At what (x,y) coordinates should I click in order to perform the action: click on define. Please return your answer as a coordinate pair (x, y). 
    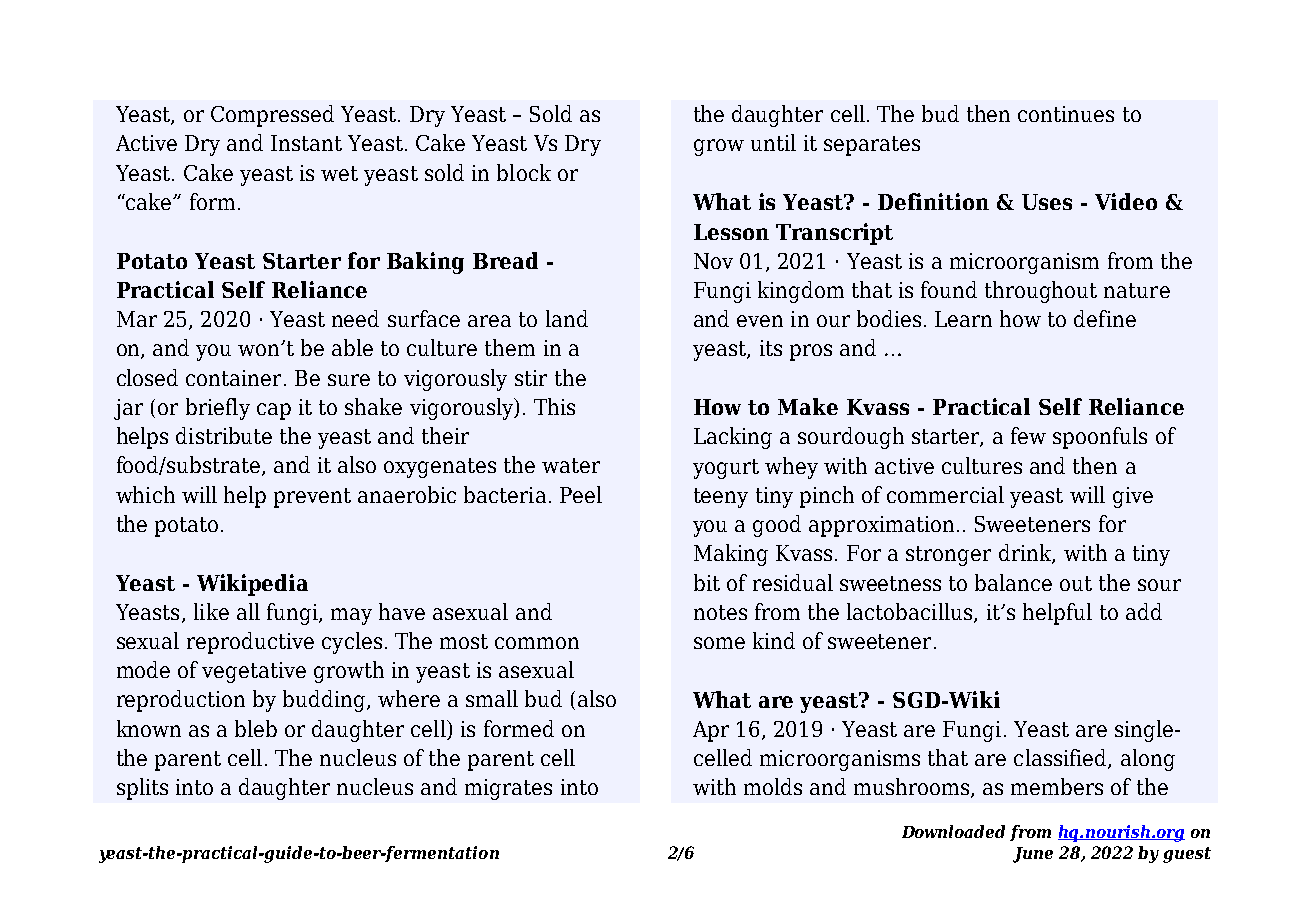
    Looking at the image, I should click on (1105, 318).
